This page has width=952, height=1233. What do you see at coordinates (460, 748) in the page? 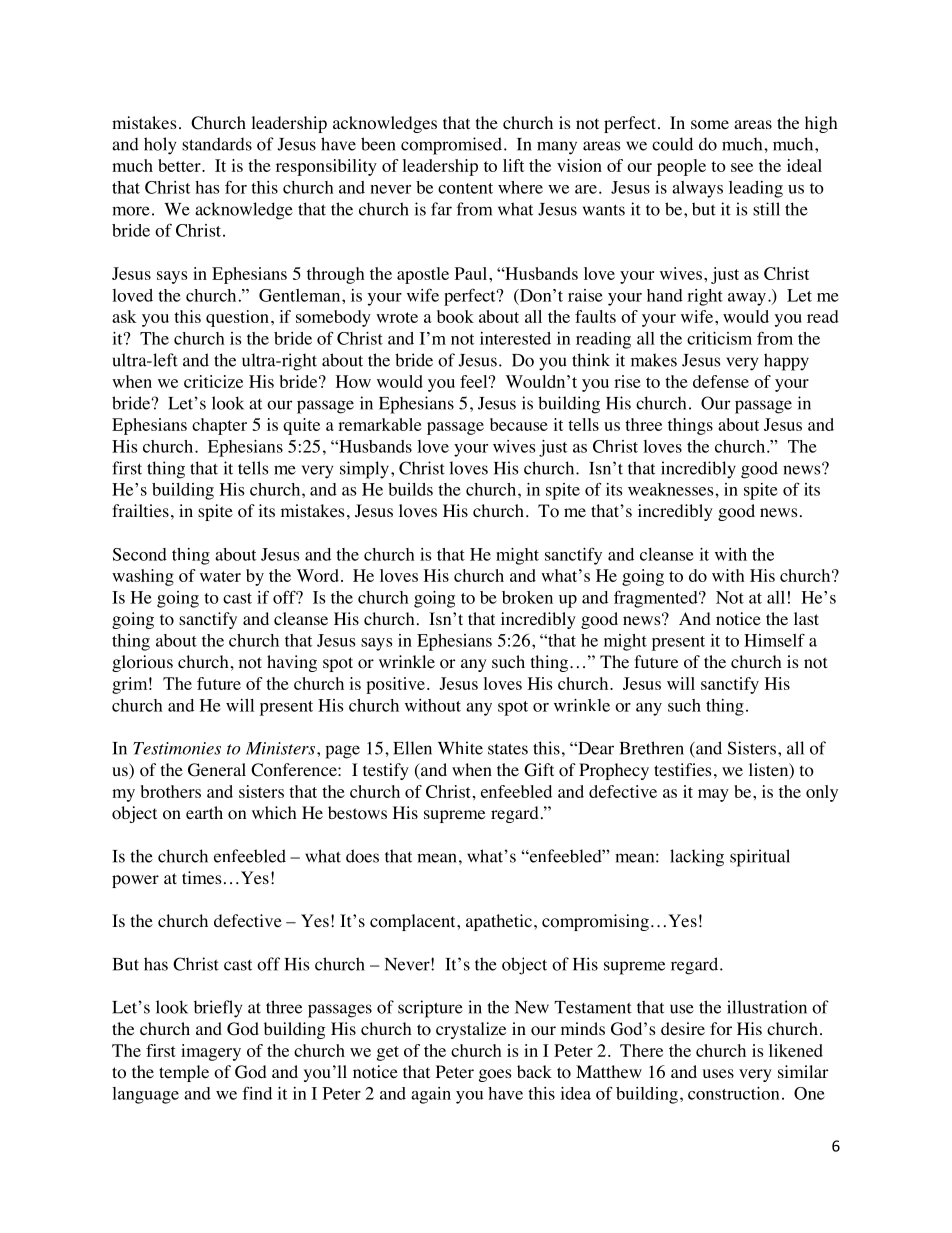
I see `White` at bounding box center [460, 748].
